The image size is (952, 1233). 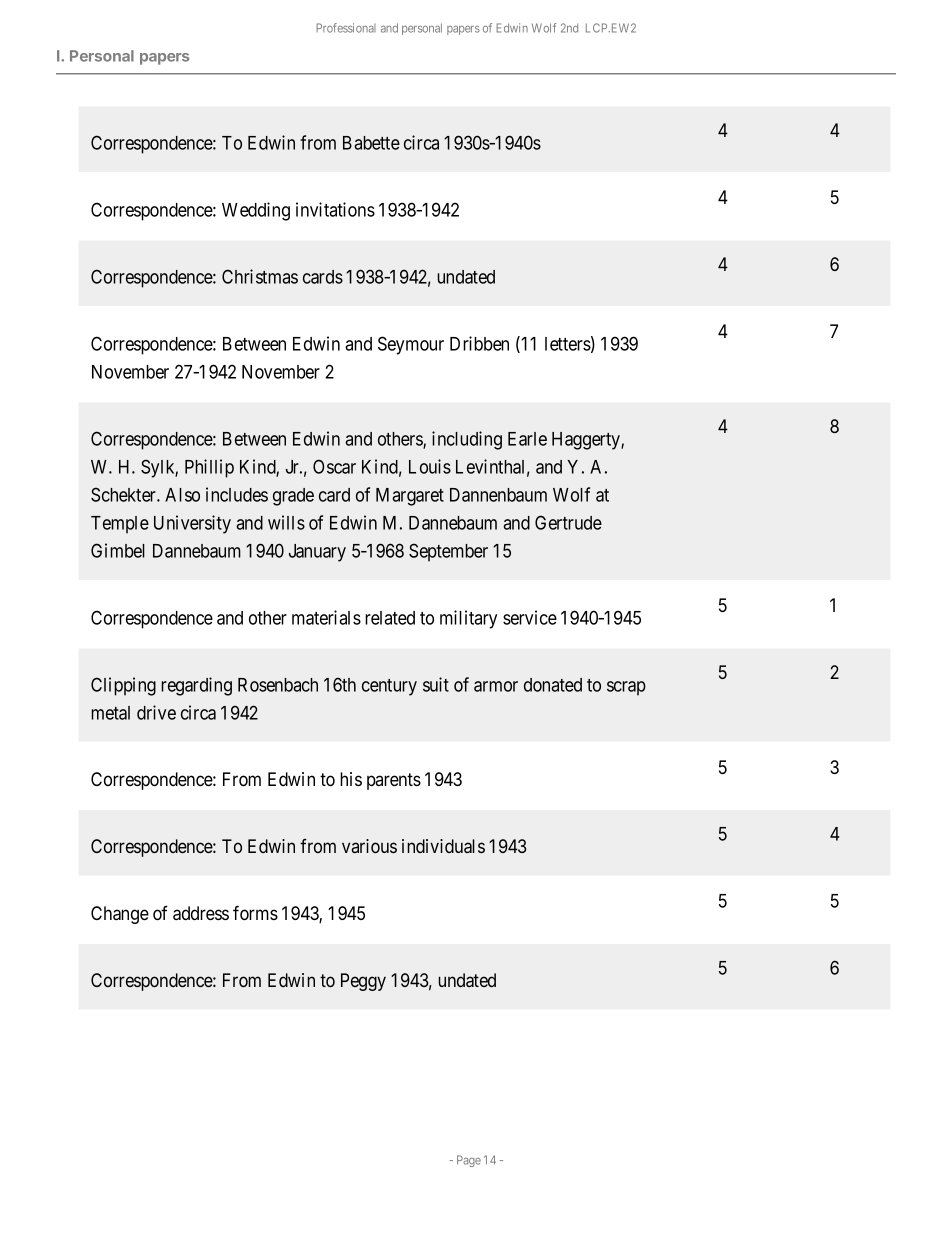 I want to click on Seymour, so click(x=411, y=345).
